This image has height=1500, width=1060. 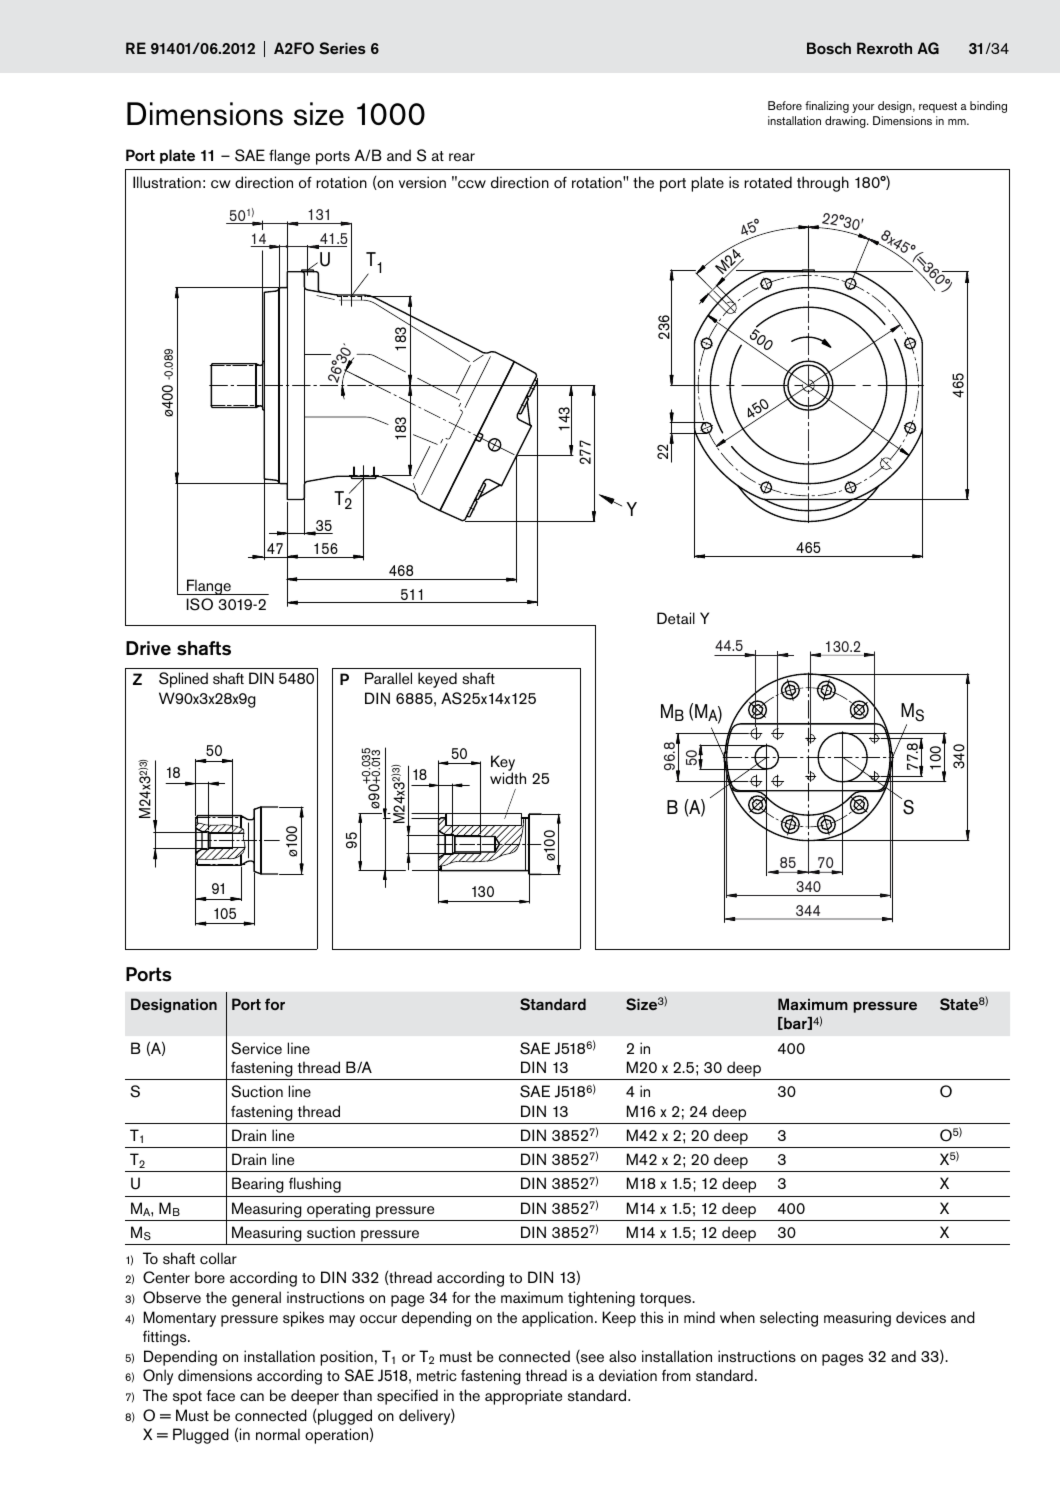 What do you see at coordinates (252, 1397) in the image?
I see `can` at bounding box center [252, 1397].
